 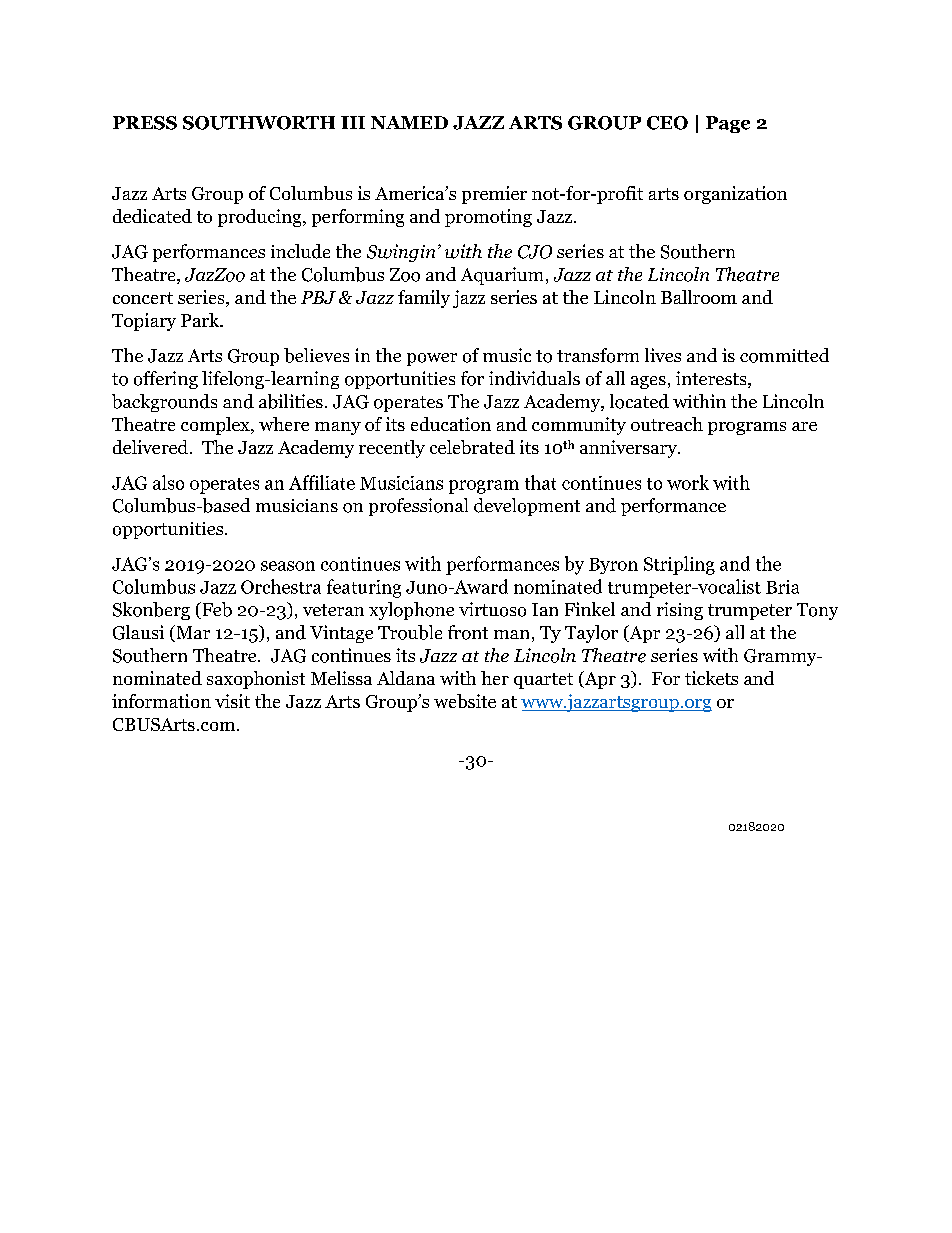 What do you see at coordinates (168, 482) in the image?
I see `also` at bounding box center [168, 482].
